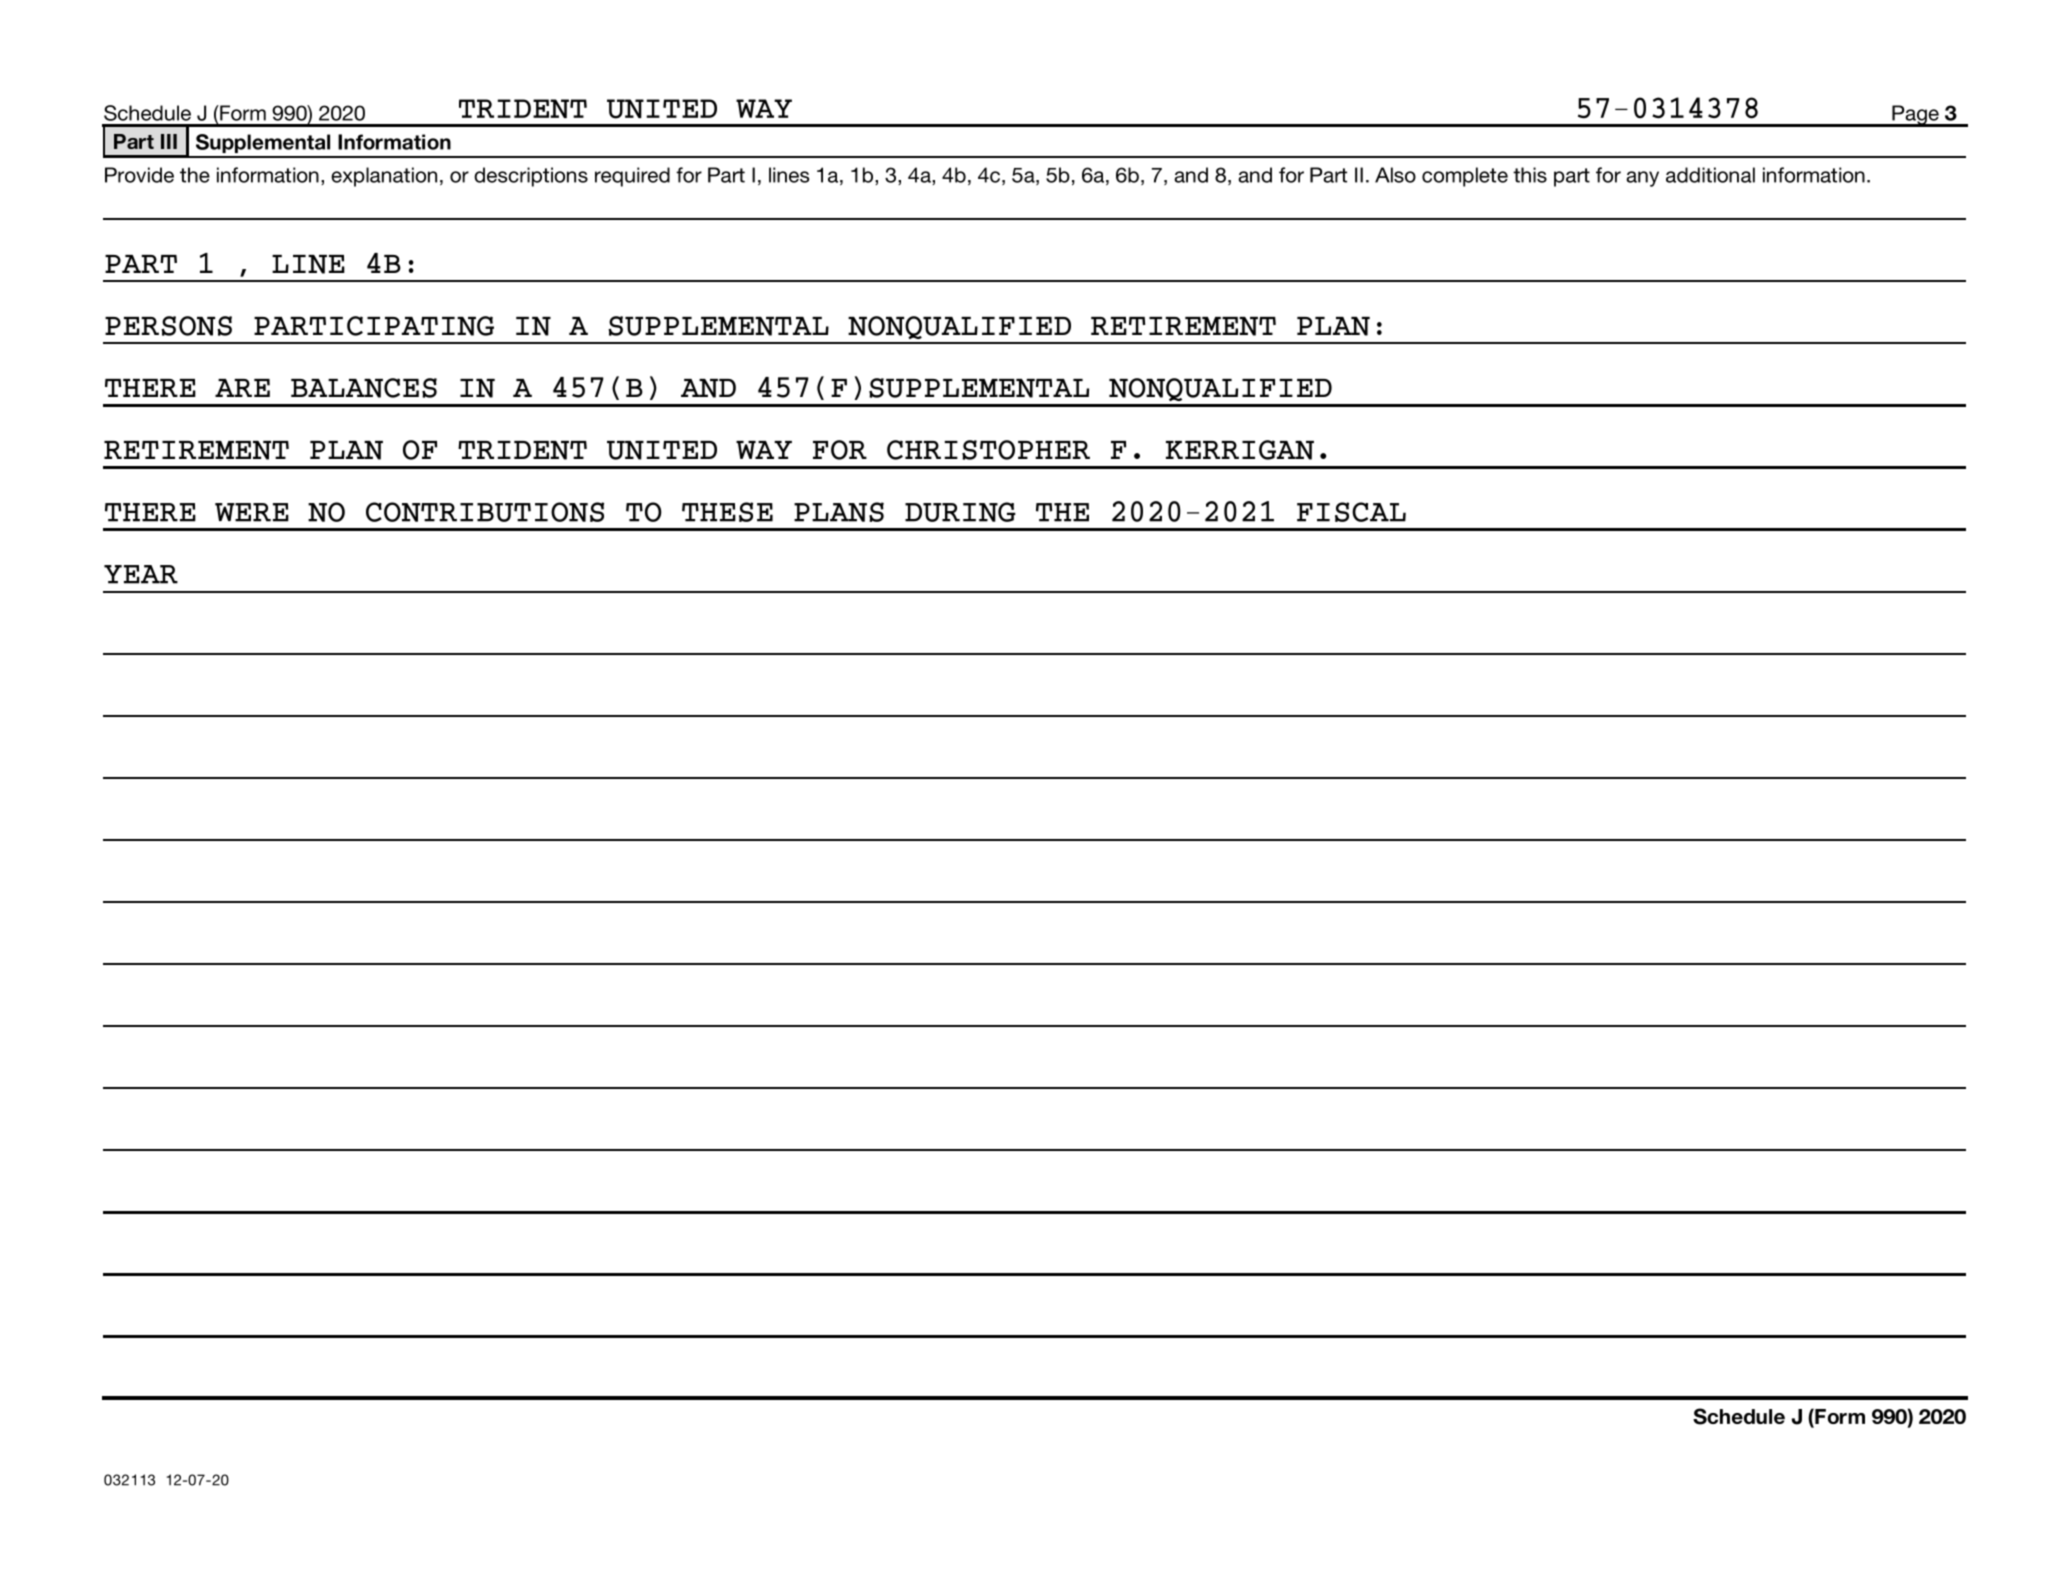 The width and height of the image is (2069, 1583). Describe the element at coordinates (169, 141) in the image. I see `III` at that location.
